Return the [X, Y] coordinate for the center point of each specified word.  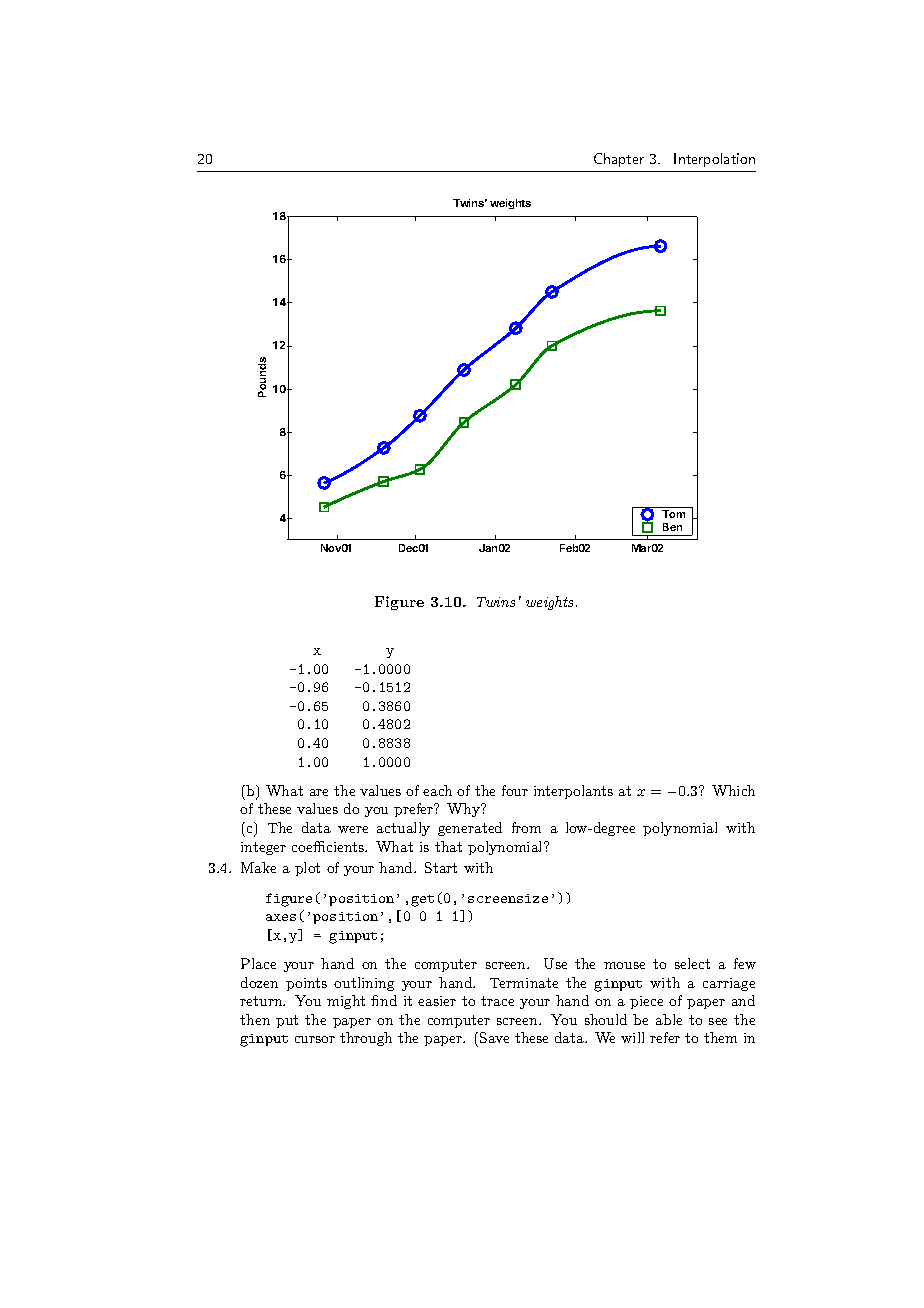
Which [733, 790]
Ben [672, 527]
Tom [673, 514]
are [319, 792]
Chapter [619, 160]
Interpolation [714, 160]
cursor [315, 1039]
